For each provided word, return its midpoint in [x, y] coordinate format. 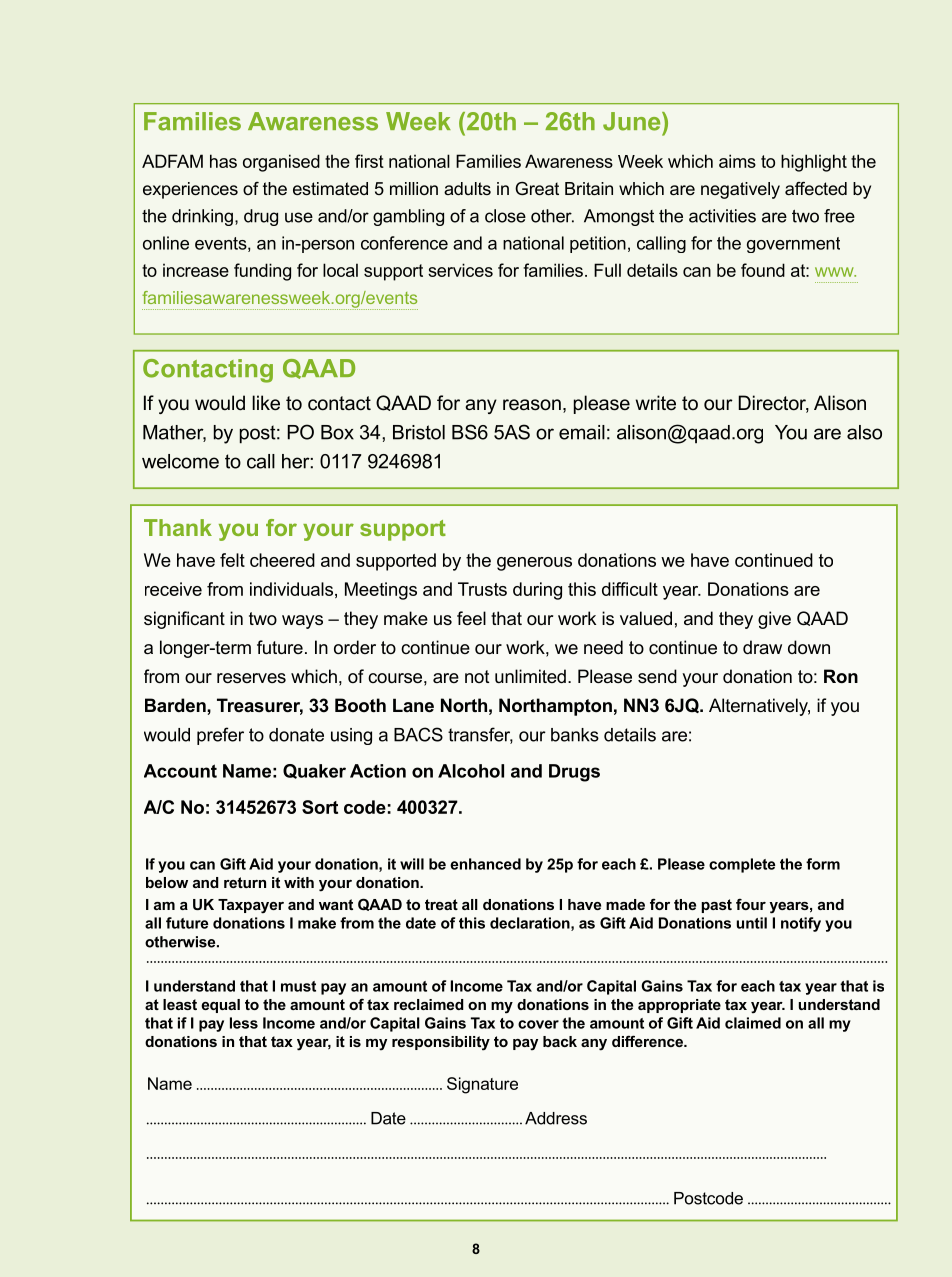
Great [537, 188]
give [774, 620]
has [223, 161]
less [244, 1023]
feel [471, 618]
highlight [814, 163]
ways [302, 622]
